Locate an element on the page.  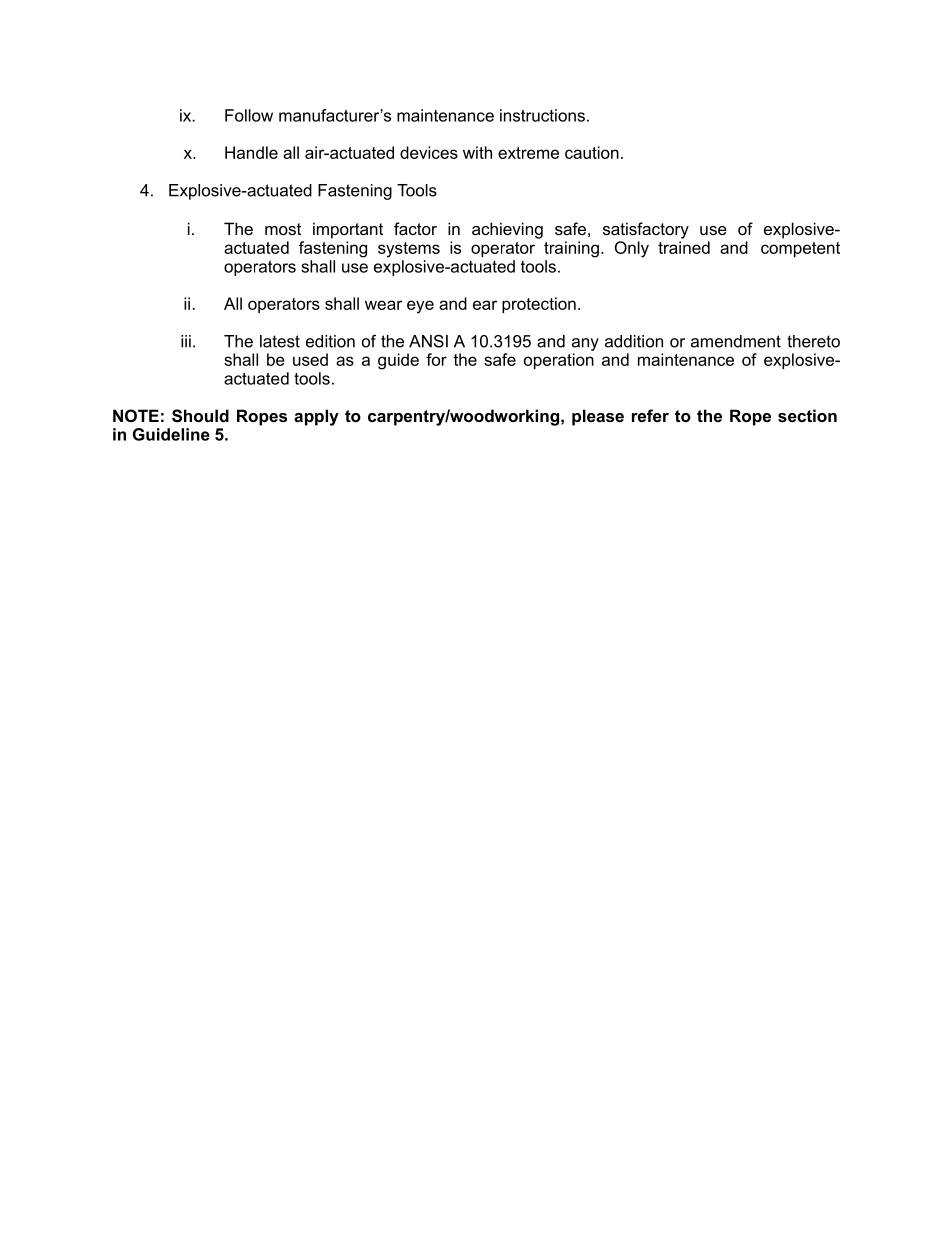
Follow is located at coordinates (249, 115).
